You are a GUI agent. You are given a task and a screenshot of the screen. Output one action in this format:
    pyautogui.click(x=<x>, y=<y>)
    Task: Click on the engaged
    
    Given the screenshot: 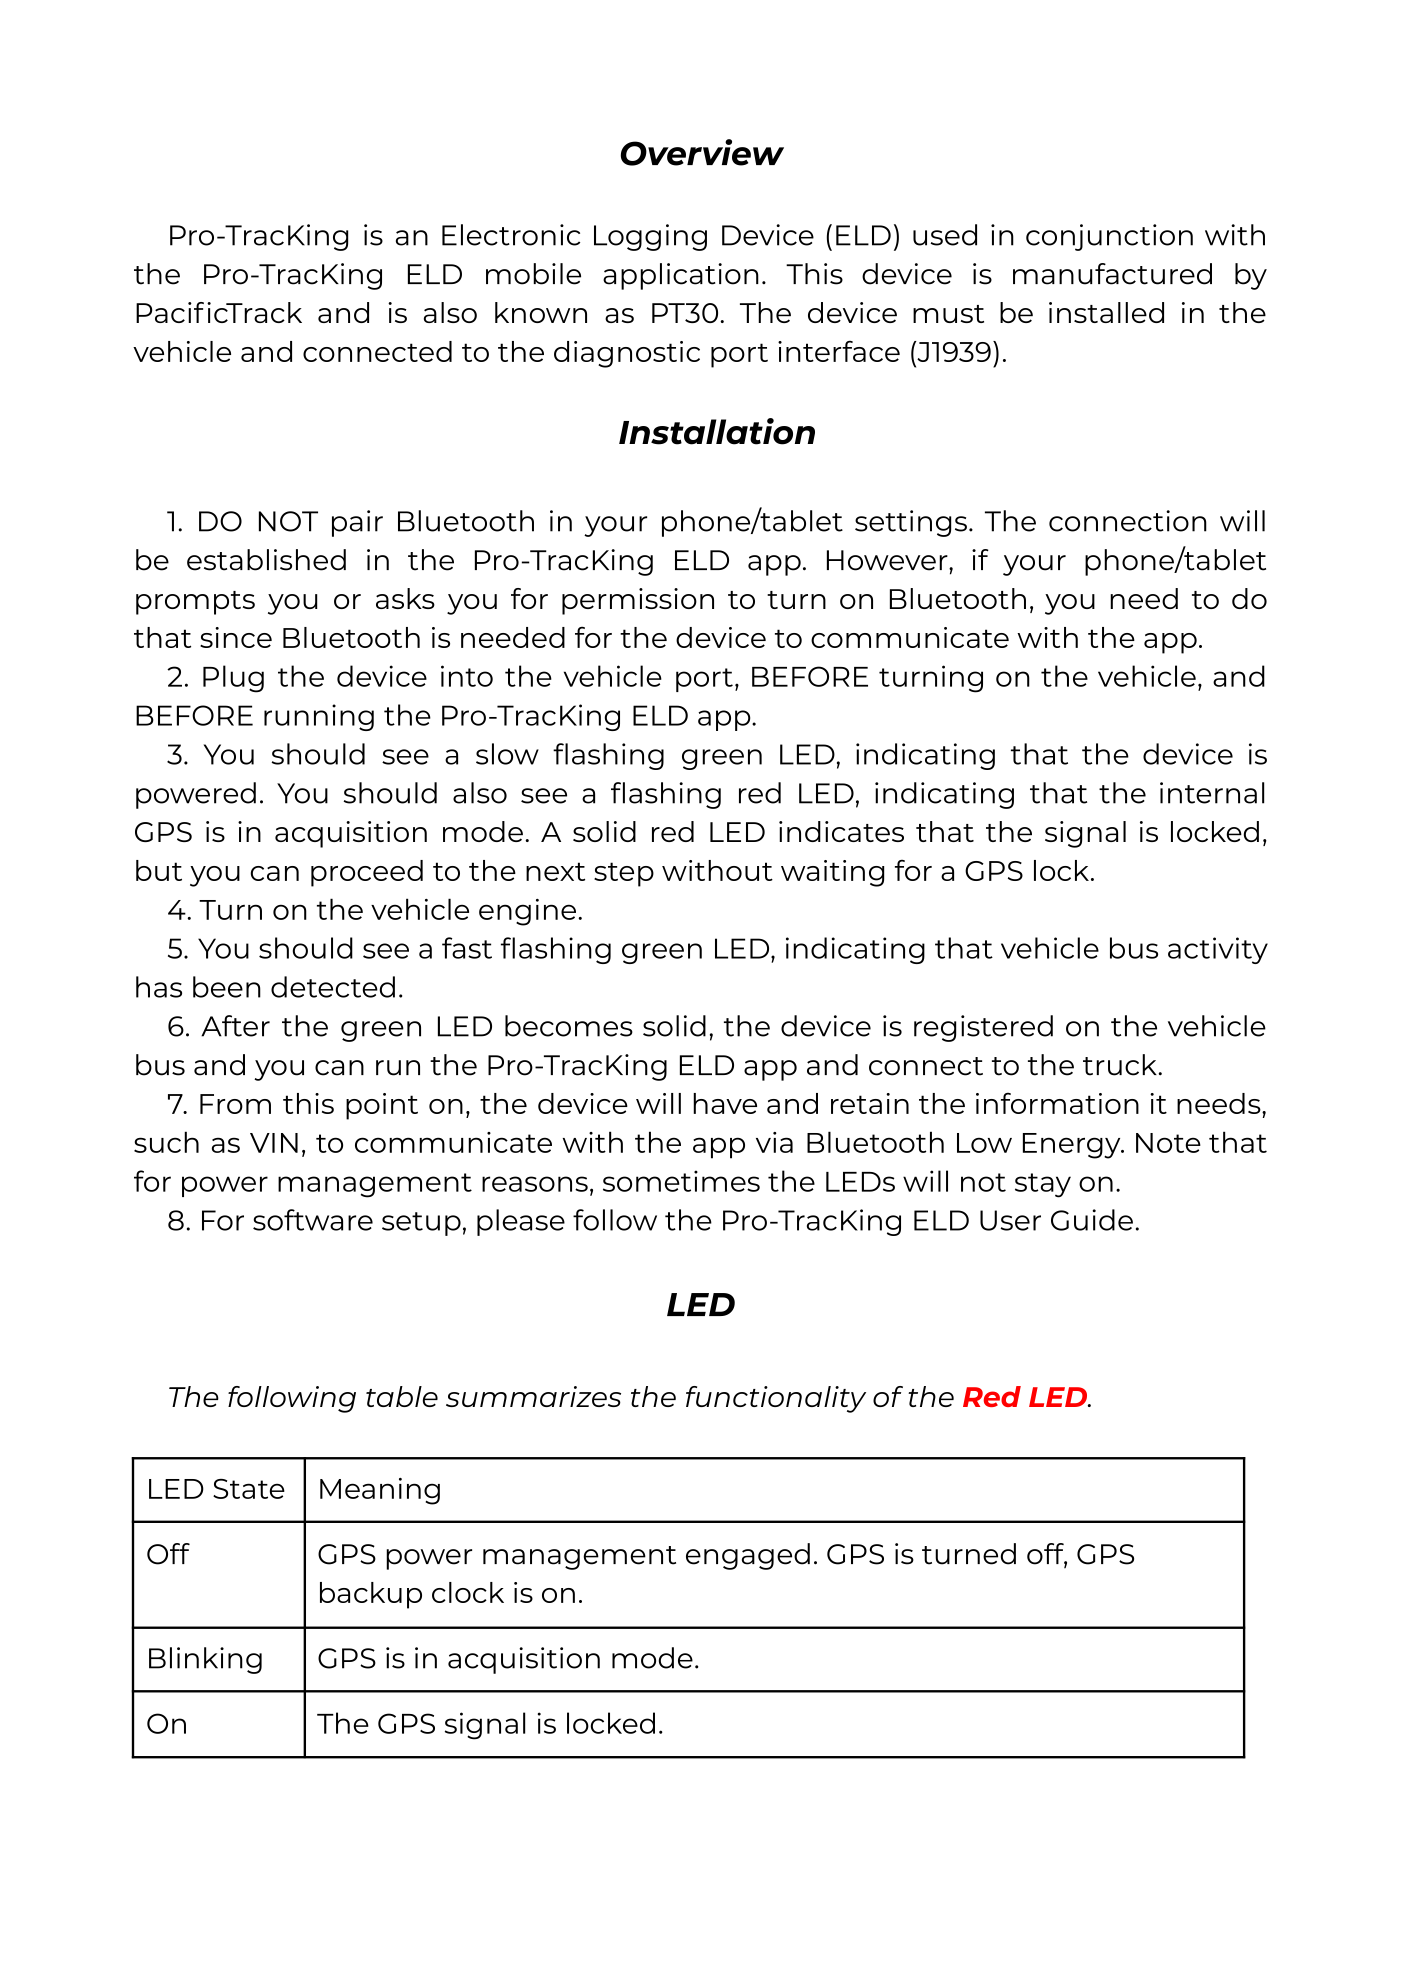 What is the action you would take?
    pyautogui.click(x=748, y=1556)
